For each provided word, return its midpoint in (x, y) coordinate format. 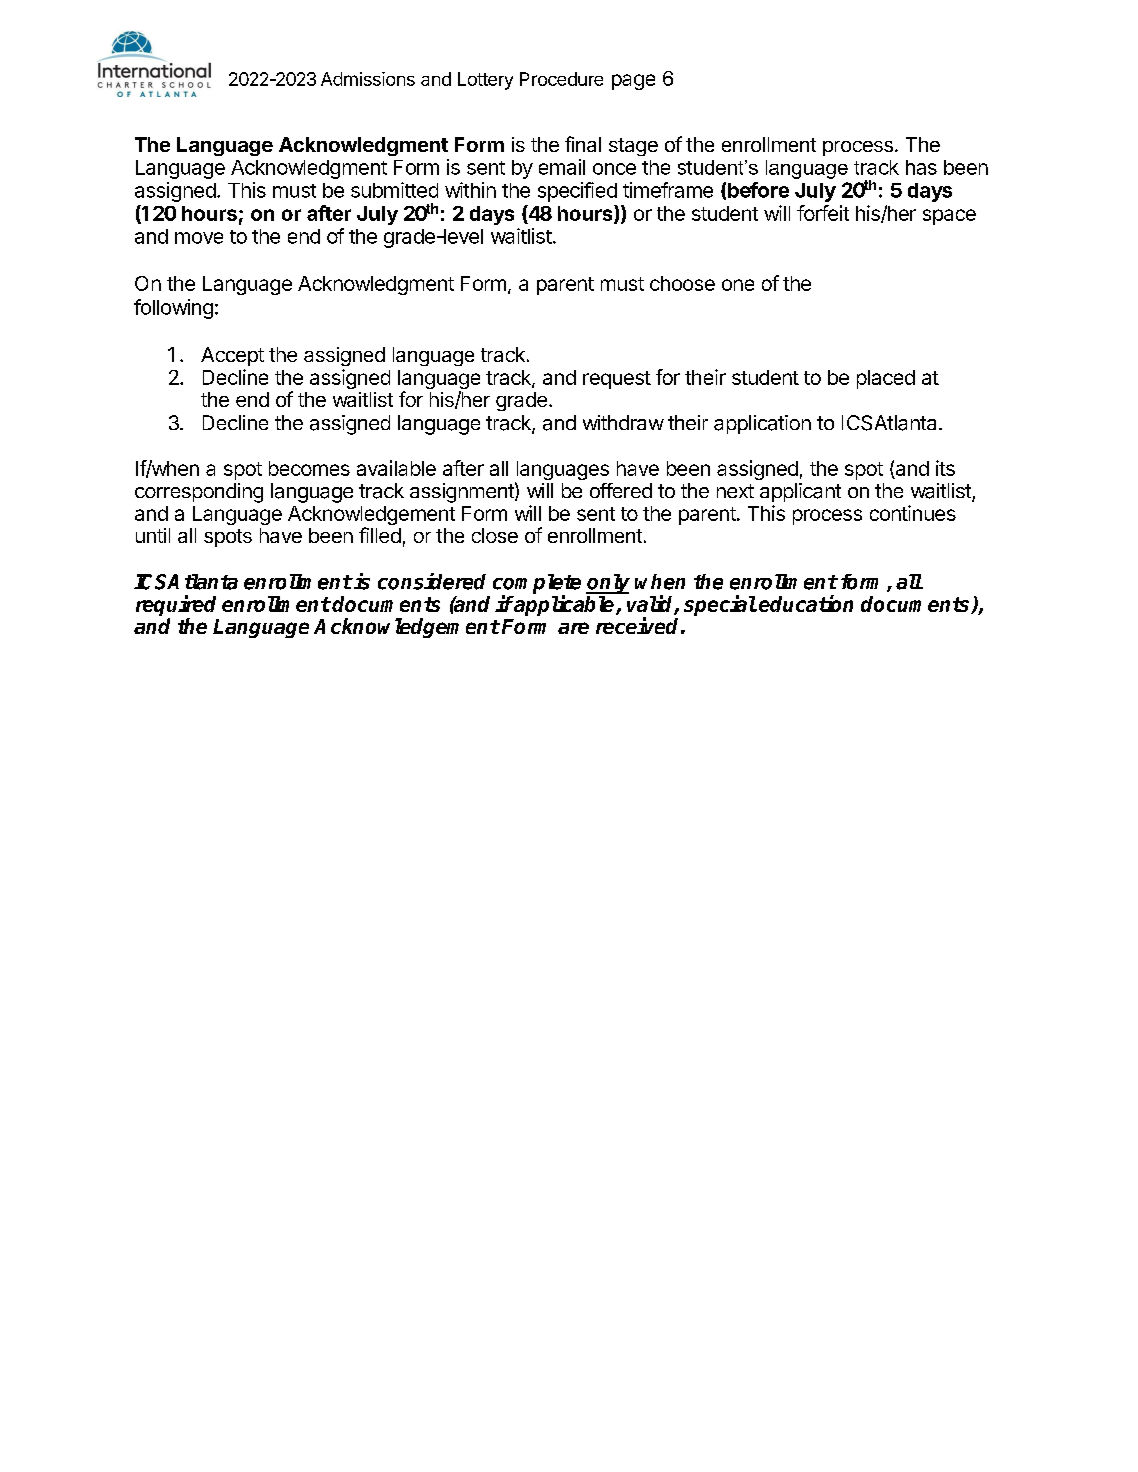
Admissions (368, 79)
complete (537, 585)
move (199, 238)
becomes (309, 468)
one (738, 285)
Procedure (561, 79)
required (176, 605)
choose (682, 283)
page (633, 82)
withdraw (623, 422)
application (762, 424)
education (806, 603)
